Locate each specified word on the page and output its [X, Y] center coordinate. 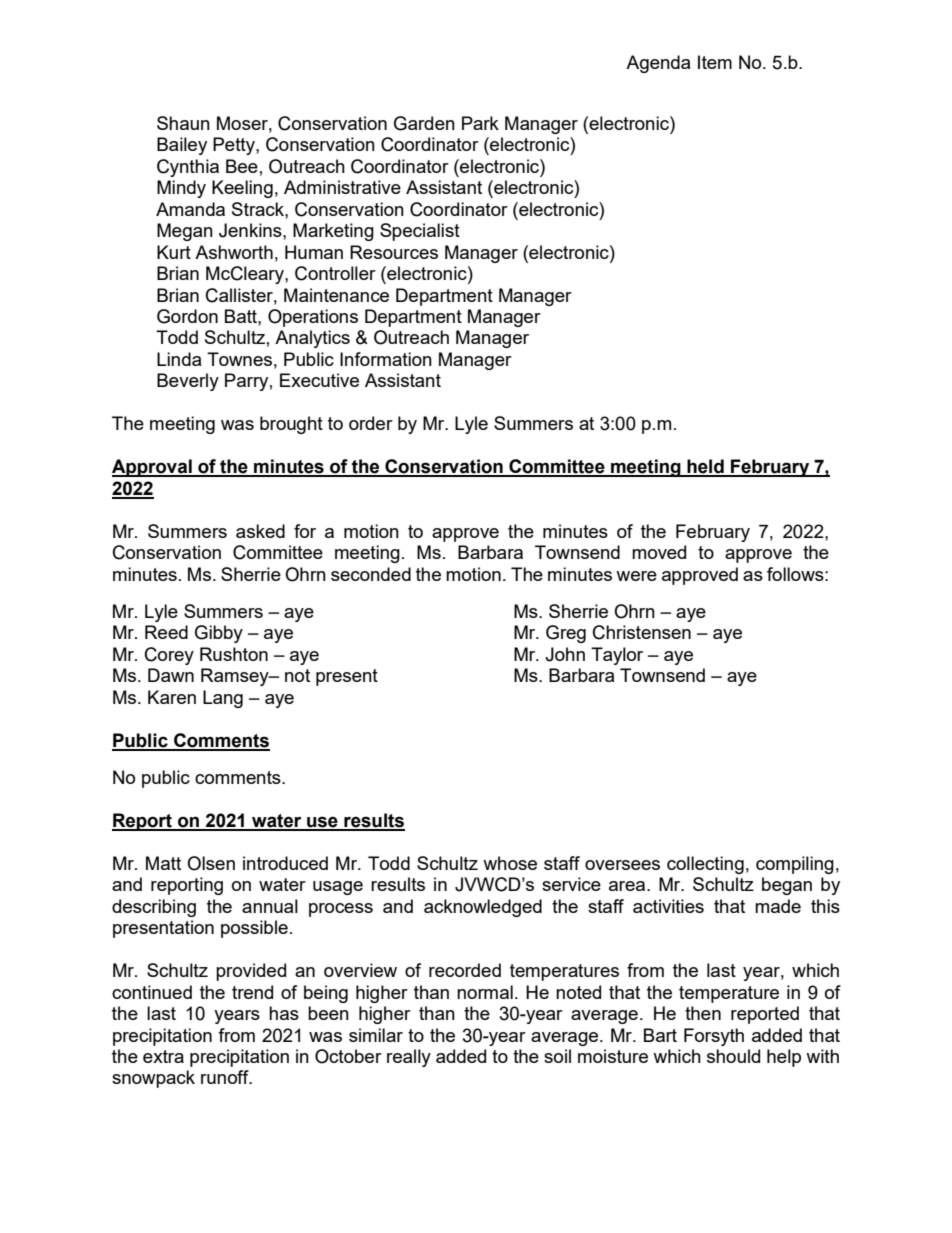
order [371, 423]
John [565, 654]
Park [480, 123]
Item [715, 62]
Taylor [617, 656]
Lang [223, 699]
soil [557, 1056]
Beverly [188, 382]
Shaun [183, 123]
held [705, 467]
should [733, 1056]
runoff [226, 1077]
